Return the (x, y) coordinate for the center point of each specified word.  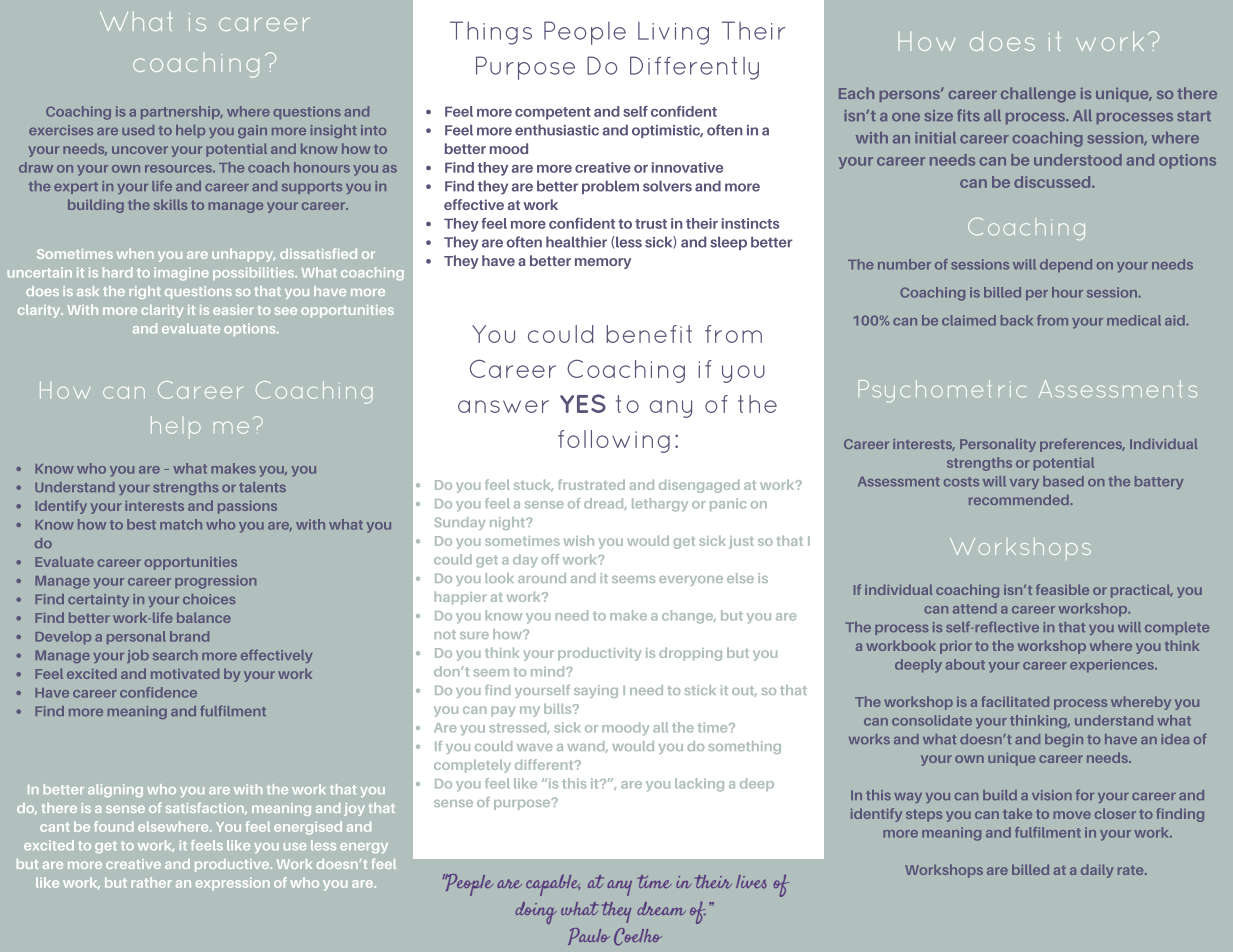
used (138, 130)
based (1063, 481)
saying (596, 691)
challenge (1038, 95)
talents (262, 487)
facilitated (1015, 701)
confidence (158, 692)
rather (151, 882)
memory (603, 263)
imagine (181, 274)
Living (673, 33)
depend (1066, 265)
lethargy (660, 505)
